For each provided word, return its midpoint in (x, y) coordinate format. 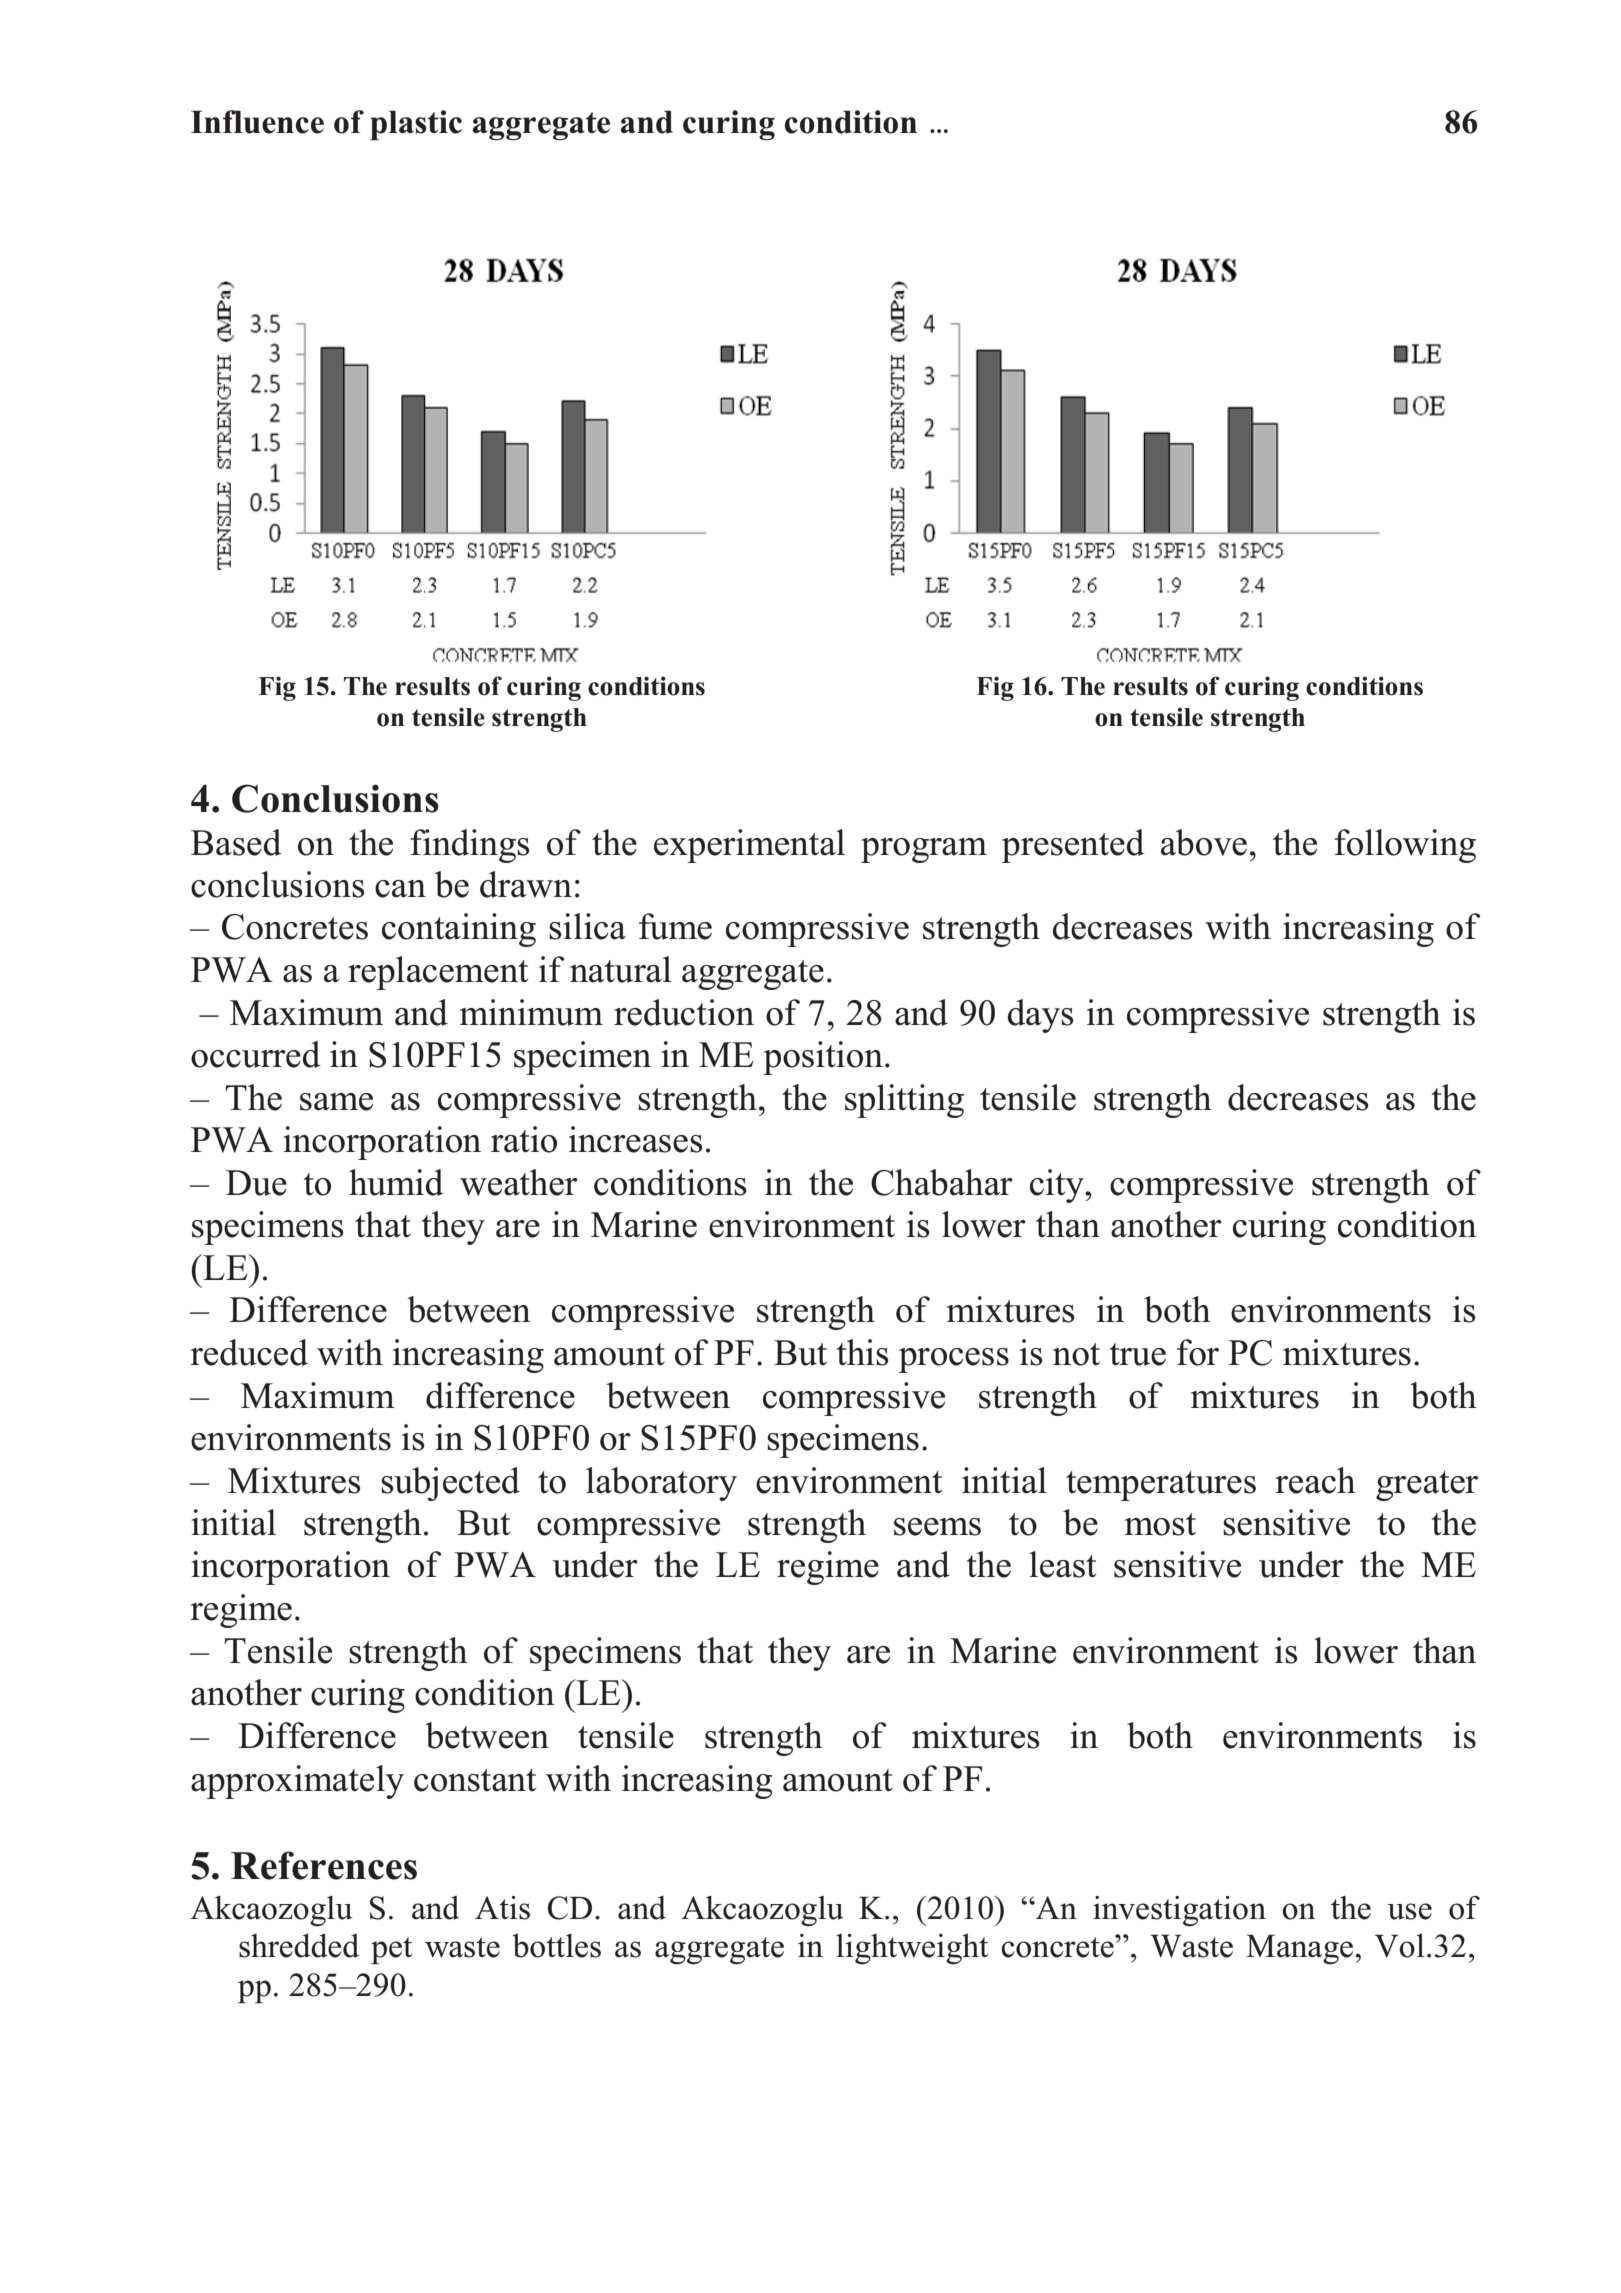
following (1405, 846)
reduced (249, 1352)
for (1198, 1352)
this (862, 1352)
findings (470, 846)
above (1204, 842)
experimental (749, 846)
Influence (257, 122)
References (324, 1865)
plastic (416, 125)
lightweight (912, 1949)
